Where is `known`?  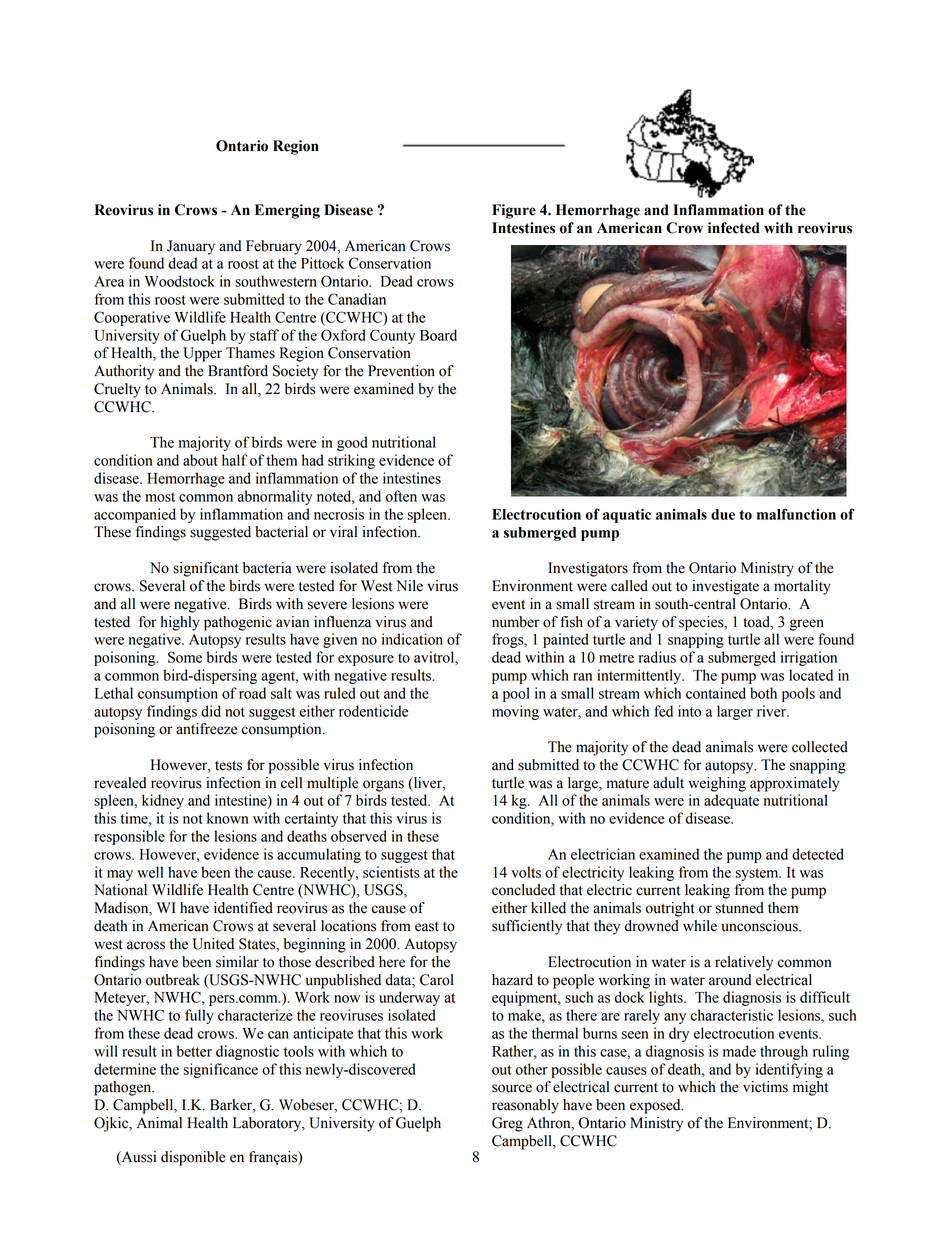 known is located at coordinates (228, 818).
